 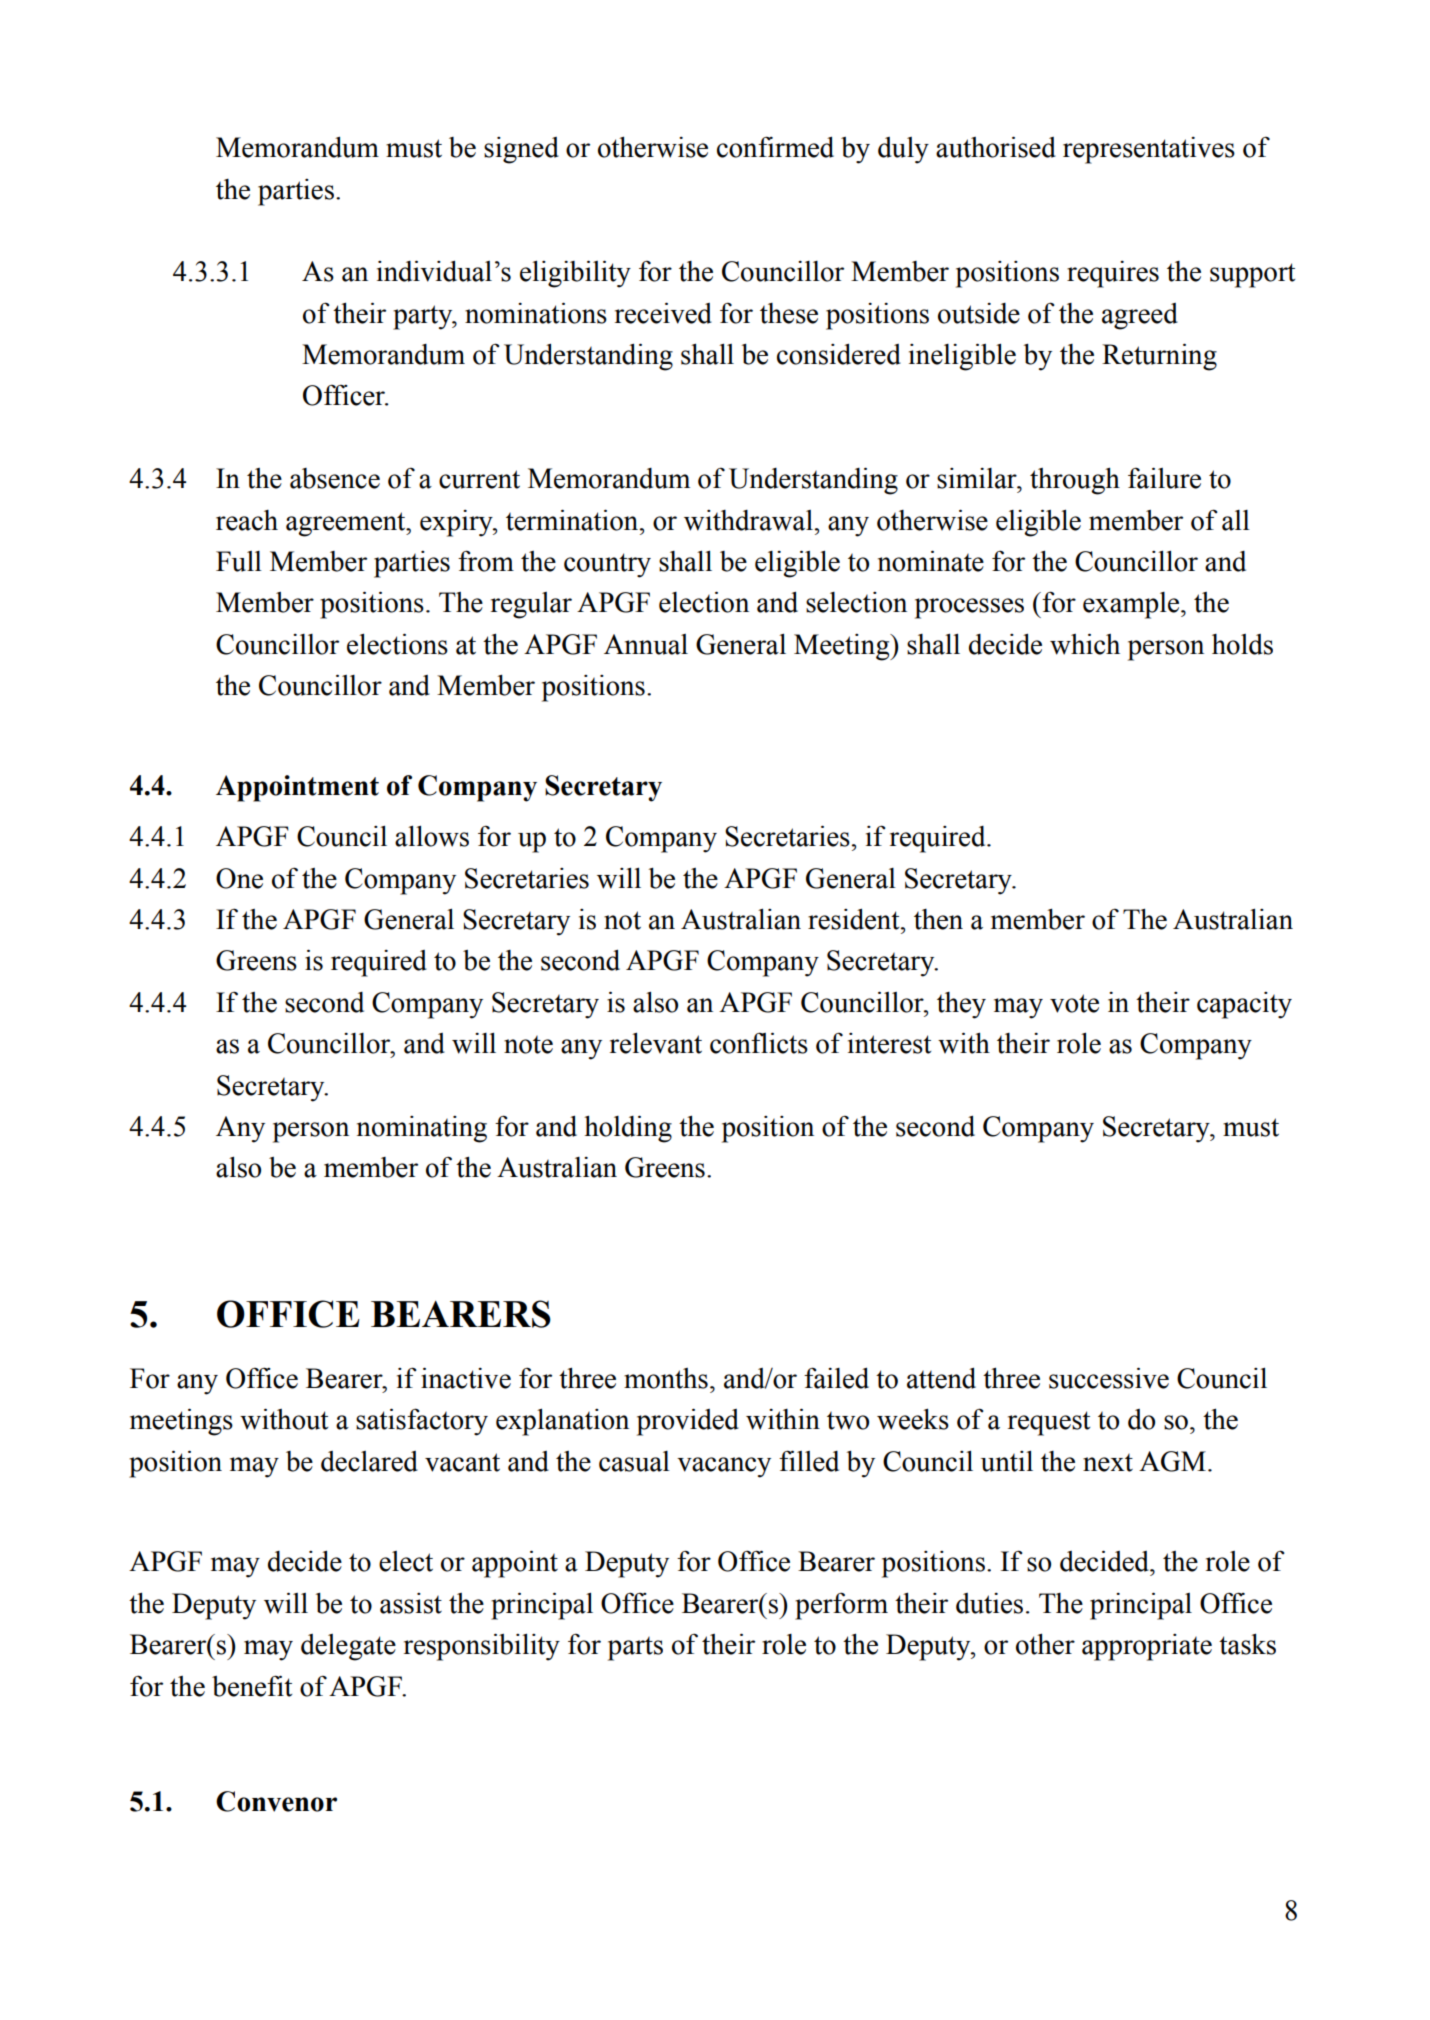 I want to click on which, so click(x=1085, y=644).
